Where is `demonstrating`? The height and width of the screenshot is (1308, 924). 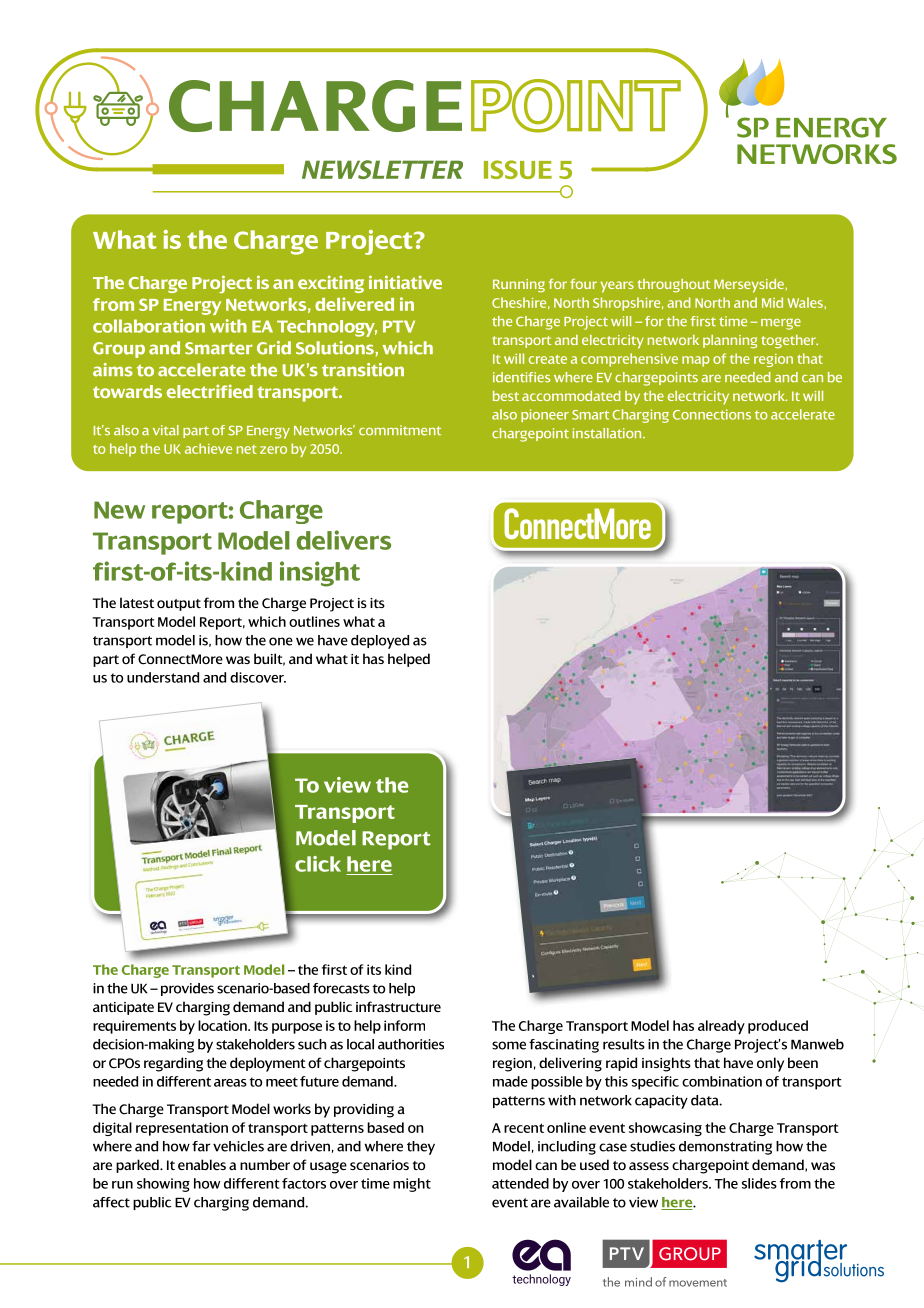 demonstrating is located at coordinates (725, 1148).
